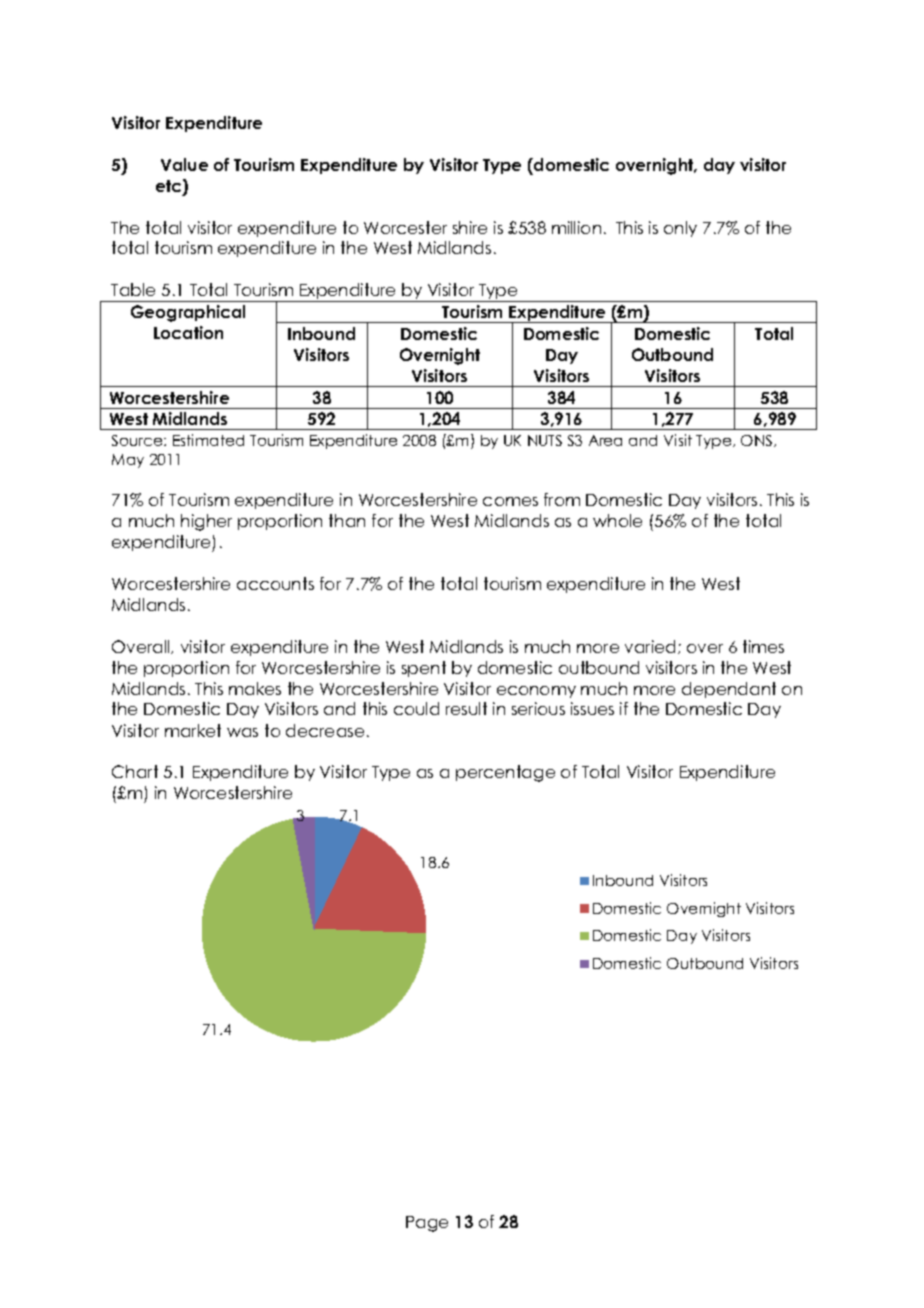 The height and width of the document is (1308, 924). I want to click on result, so click(466, 708).
